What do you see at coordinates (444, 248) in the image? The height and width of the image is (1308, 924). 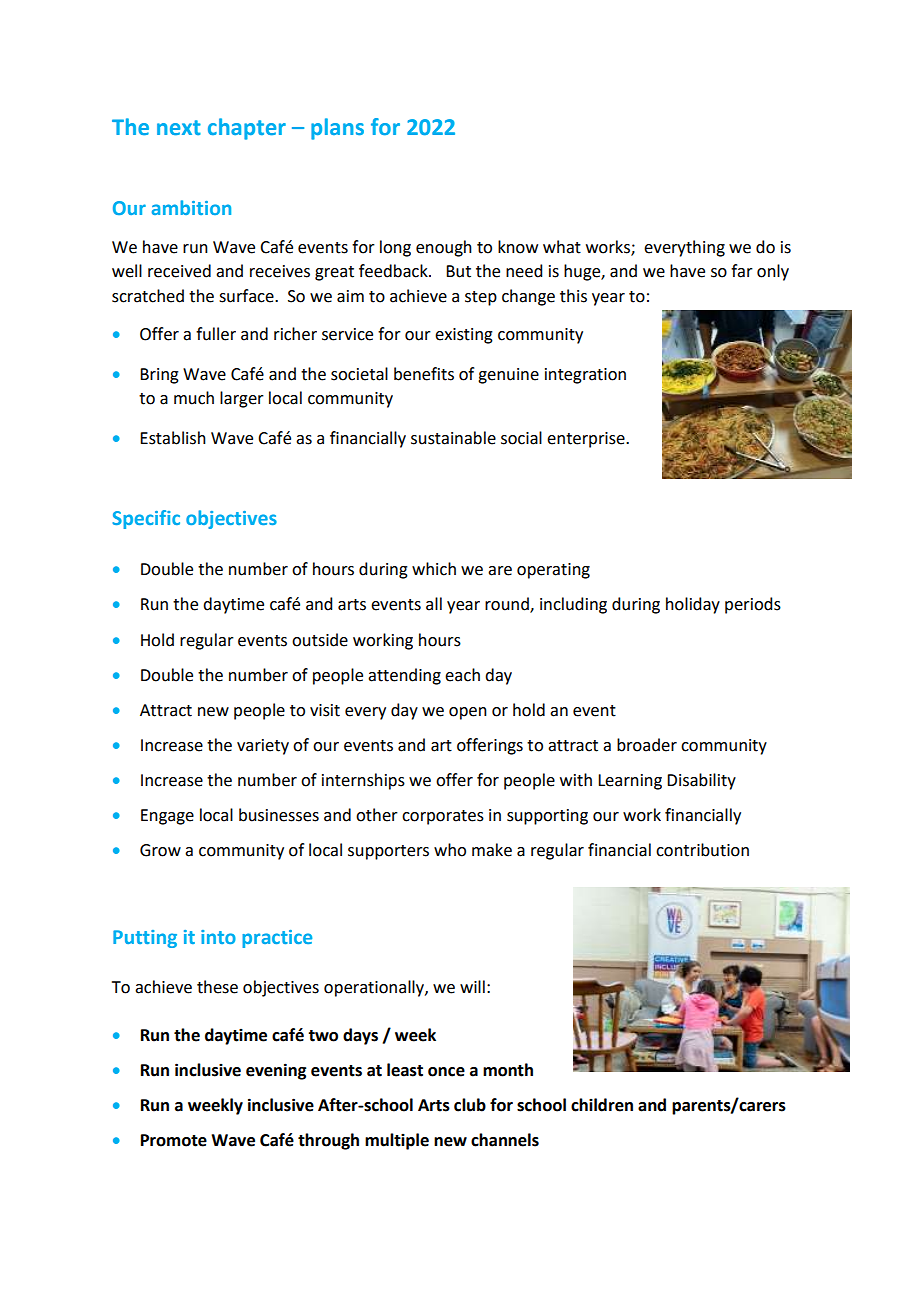 I see `enough` at bounding box center [444, 248].
